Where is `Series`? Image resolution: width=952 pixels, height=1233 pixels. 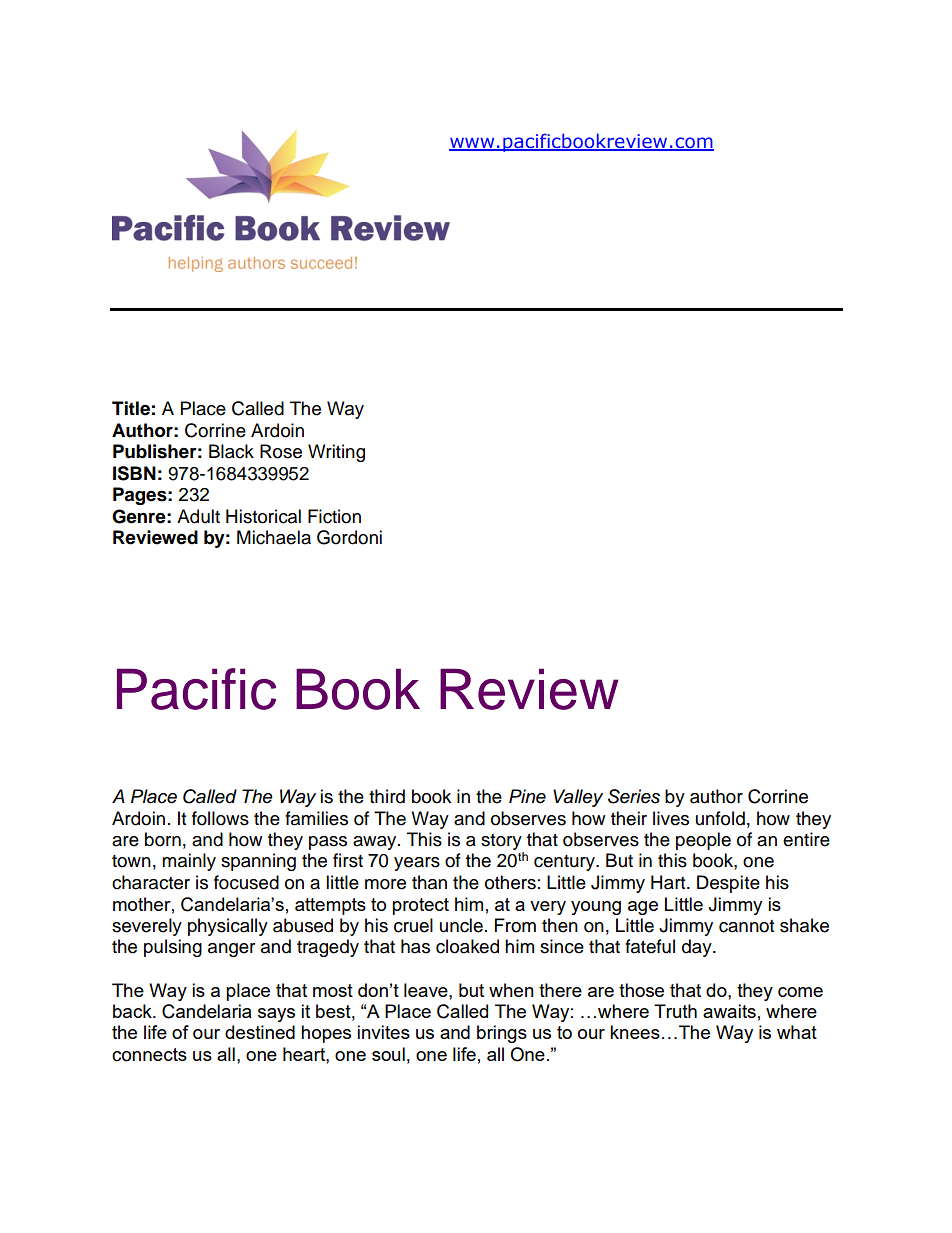 Series is located at coordinates (634, 796).
